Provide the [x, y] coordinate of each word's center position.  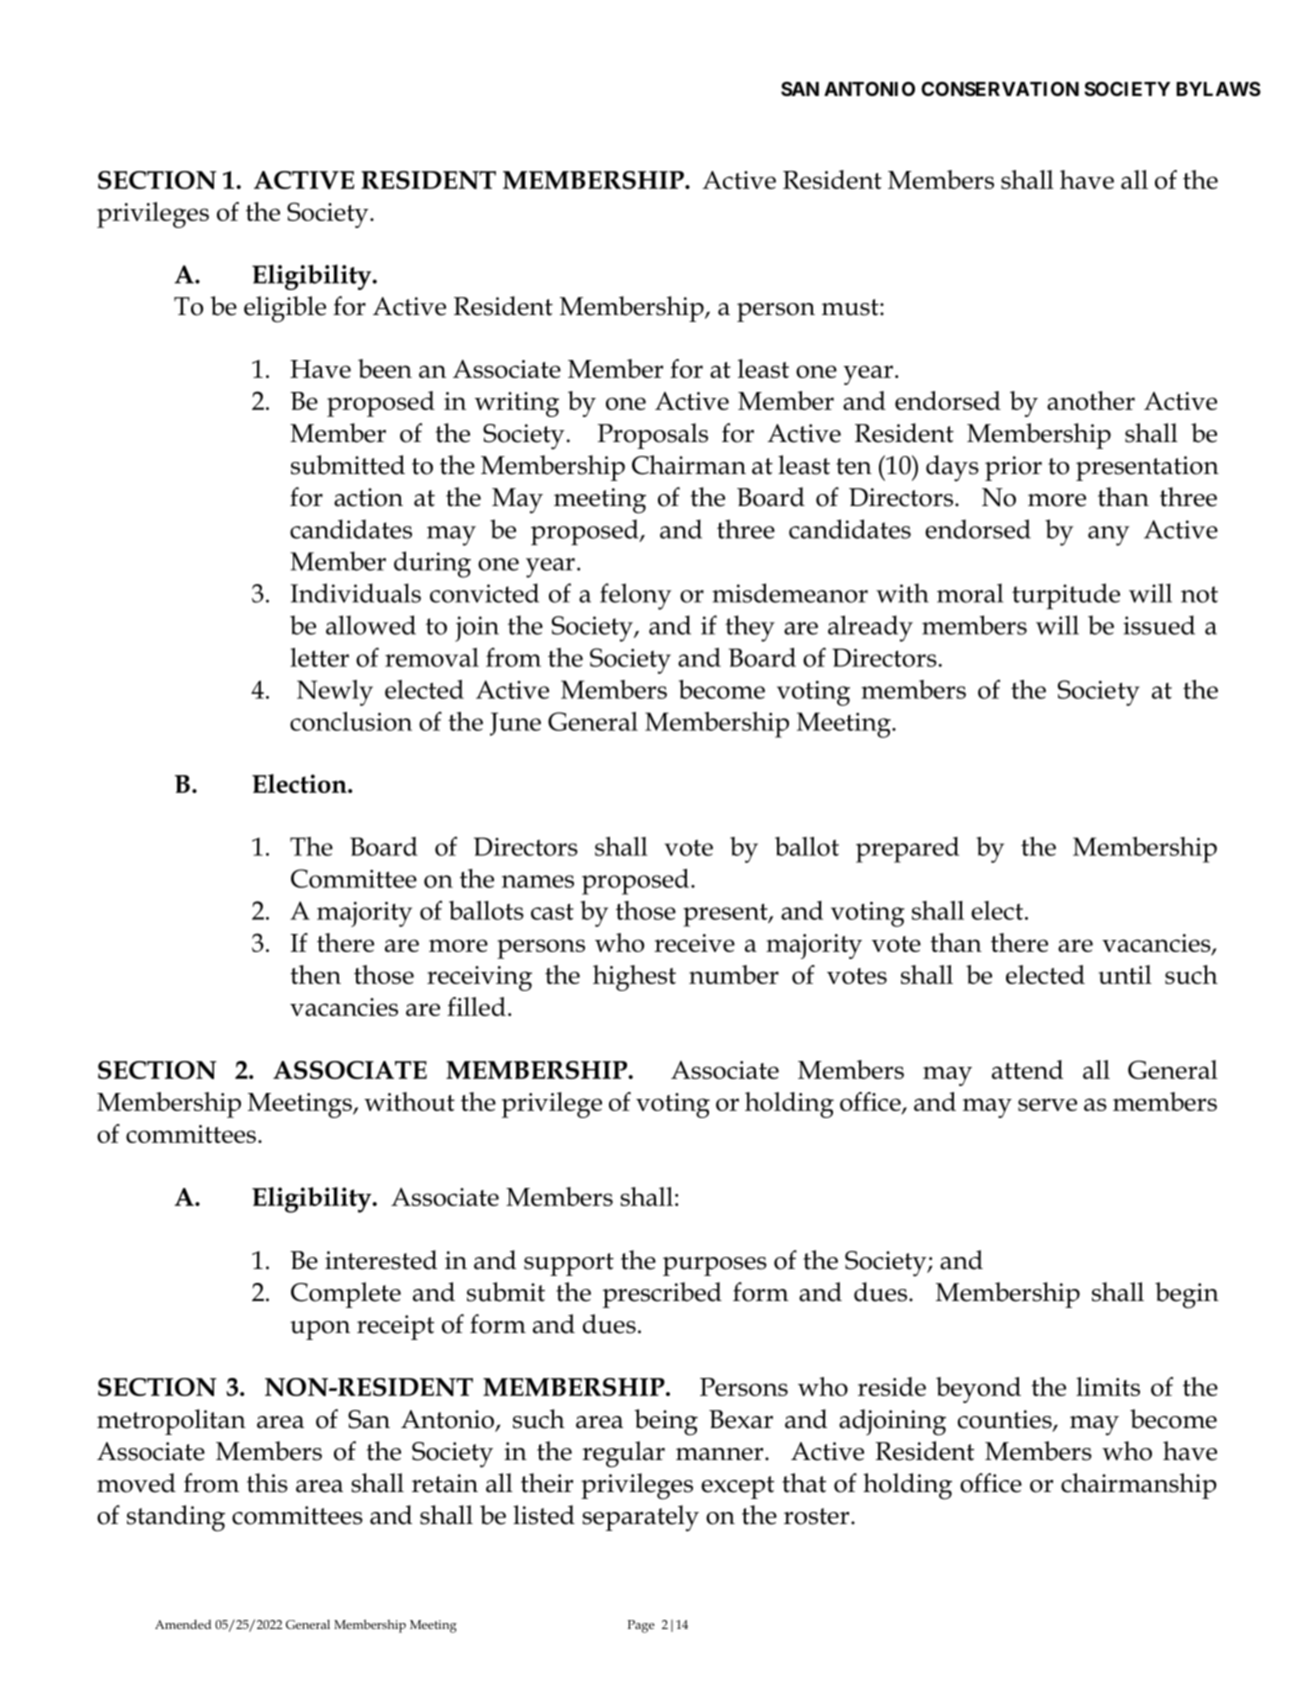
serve [1047, 1104]
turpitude [1066, 596]
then [315, 974]
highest [634, 978]
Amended [183, 1624]
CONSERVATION [1000, 88]
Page [641, 1626]
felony [635, 596]
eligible [285, 309]
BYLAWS [1218, 88]
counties [1006, 1420]
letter [319, 657]
